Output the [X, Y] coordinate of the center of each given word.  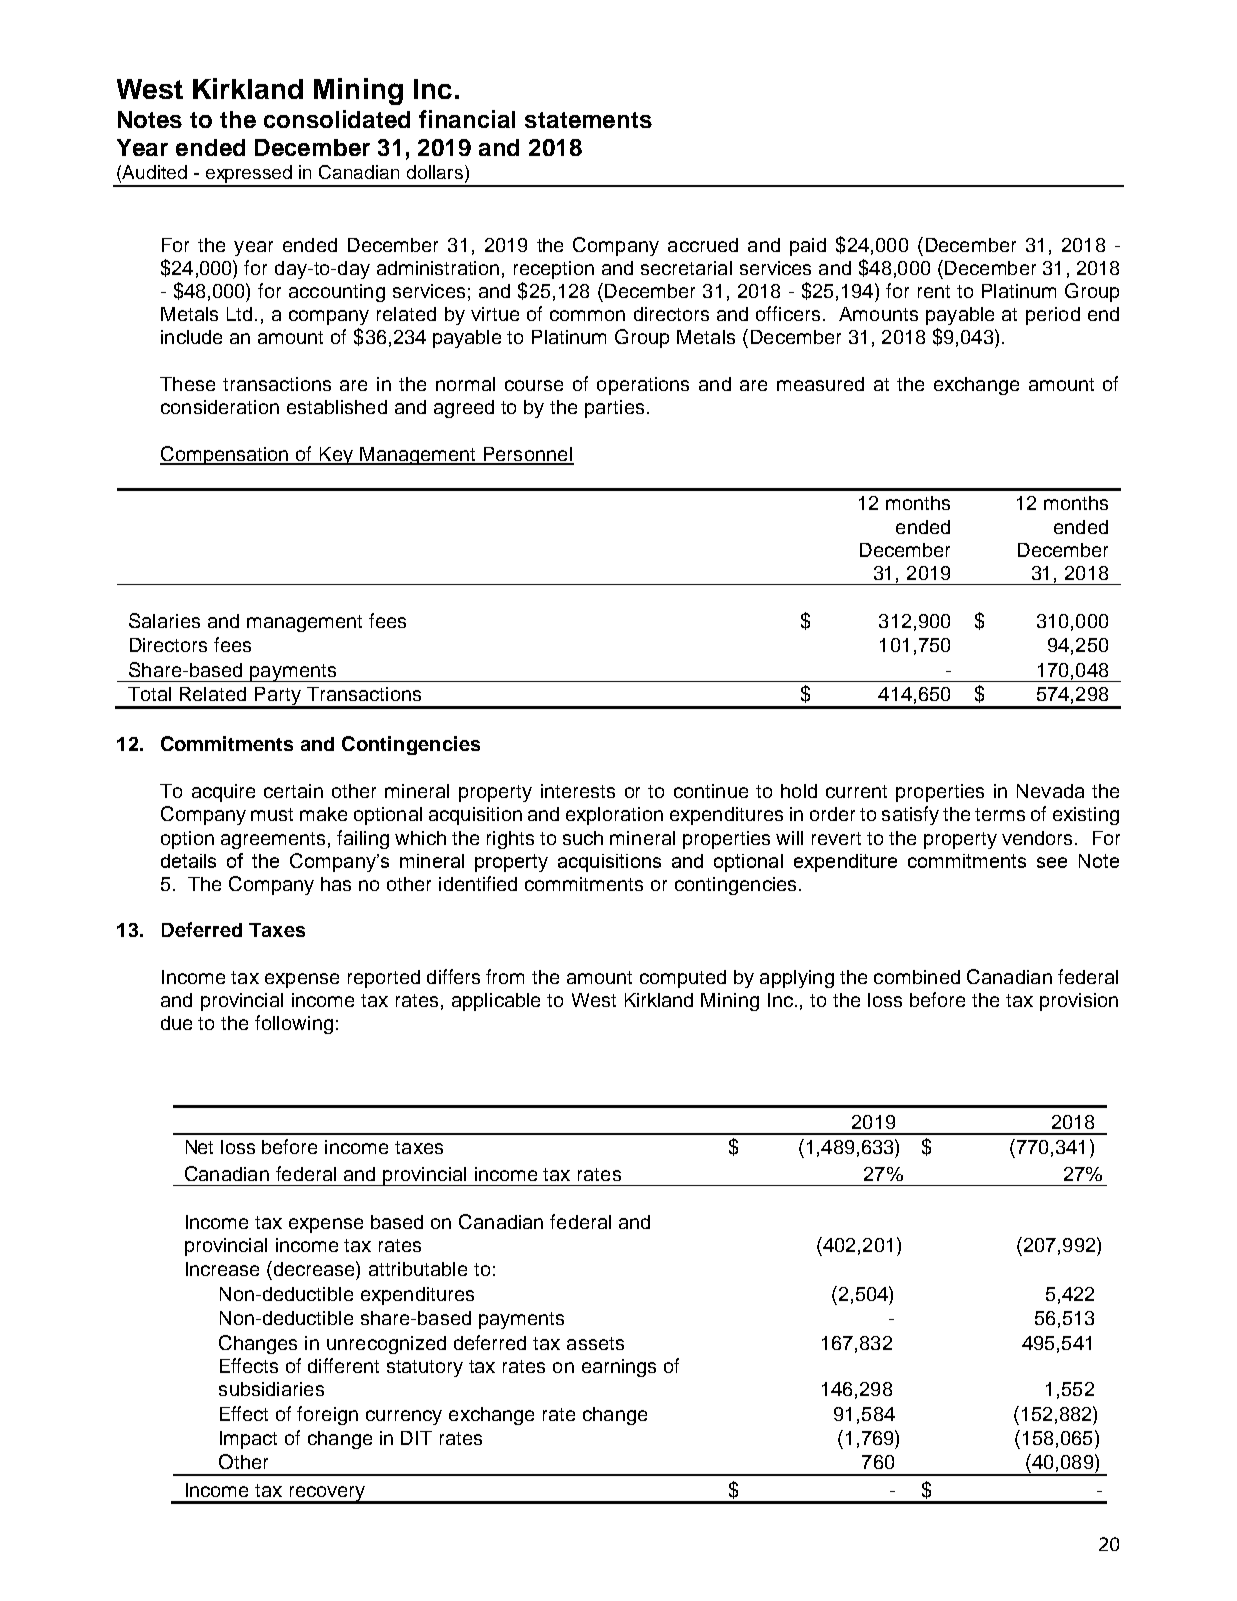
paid [808, 247]
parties [614, 409]
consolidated [337, 119]
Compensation [225, 455]
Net [199, 1147]
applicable [496, 1002]
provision [1079, 1002]
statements [588, 120]
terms [1000, 814]
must [272, 814]
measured [820, 384]
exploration [614, 816]
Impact [248, 1440]
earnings [619, 1368]
